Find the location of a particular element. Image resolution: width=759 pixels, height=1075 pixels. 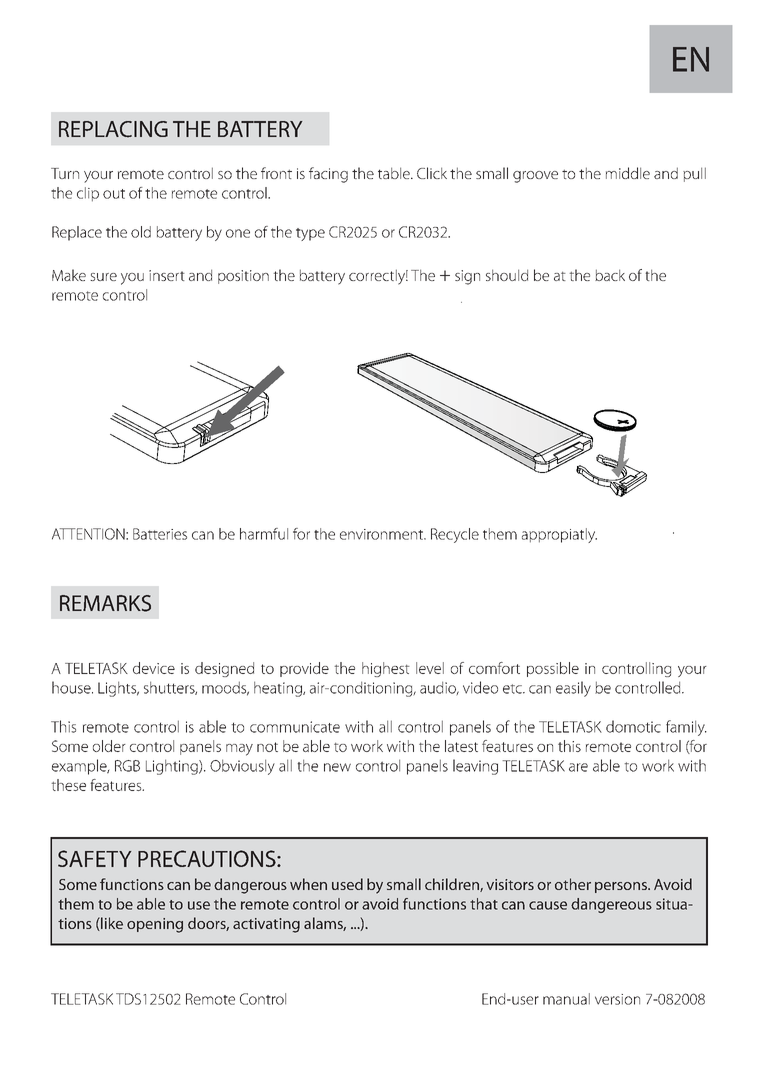

insert is located at coordinates (167, 275).
